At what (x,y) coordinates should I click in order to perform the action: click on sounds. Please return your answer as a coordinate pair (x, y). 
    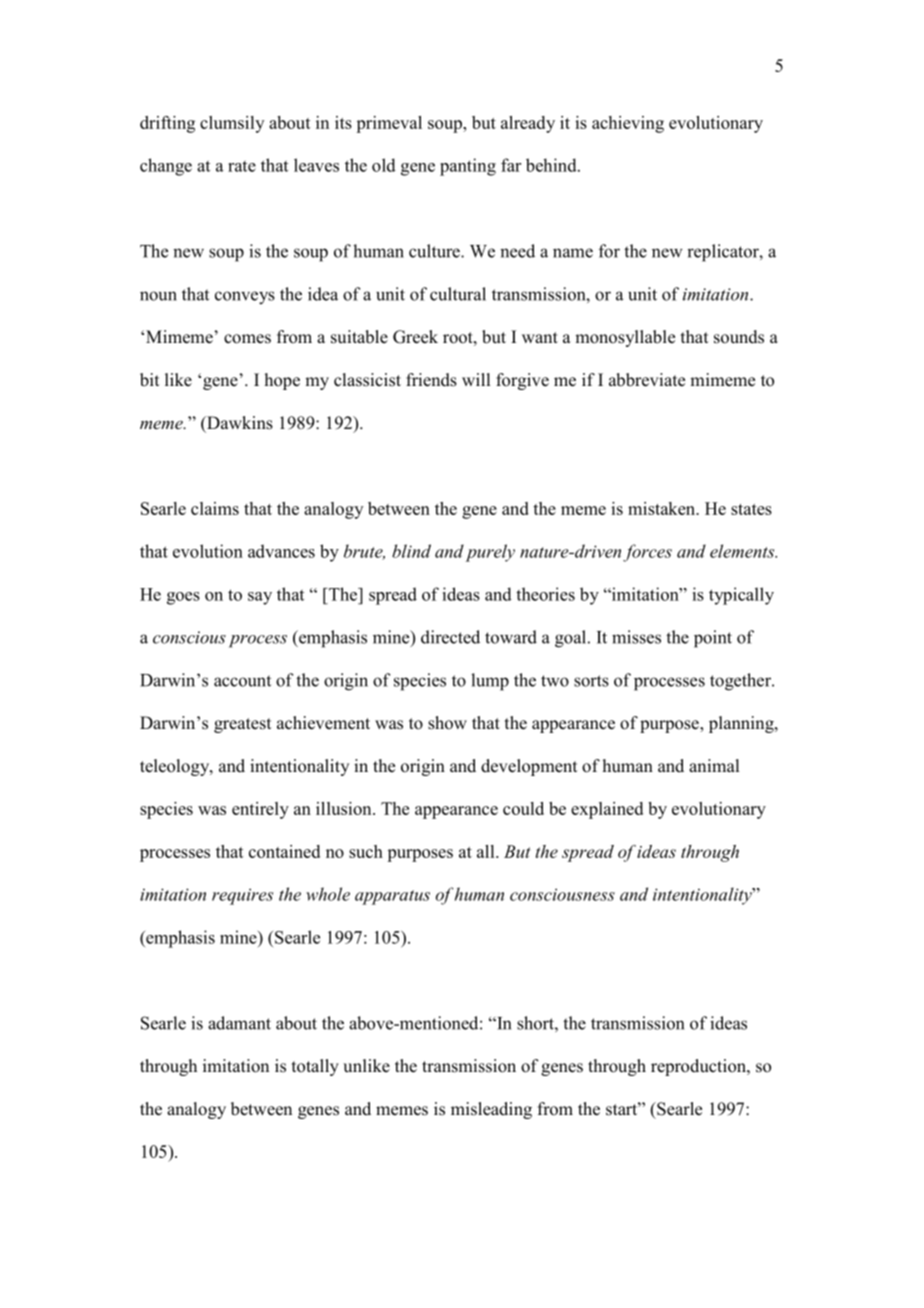
    Looking at the image, I should click on (739, 337).
